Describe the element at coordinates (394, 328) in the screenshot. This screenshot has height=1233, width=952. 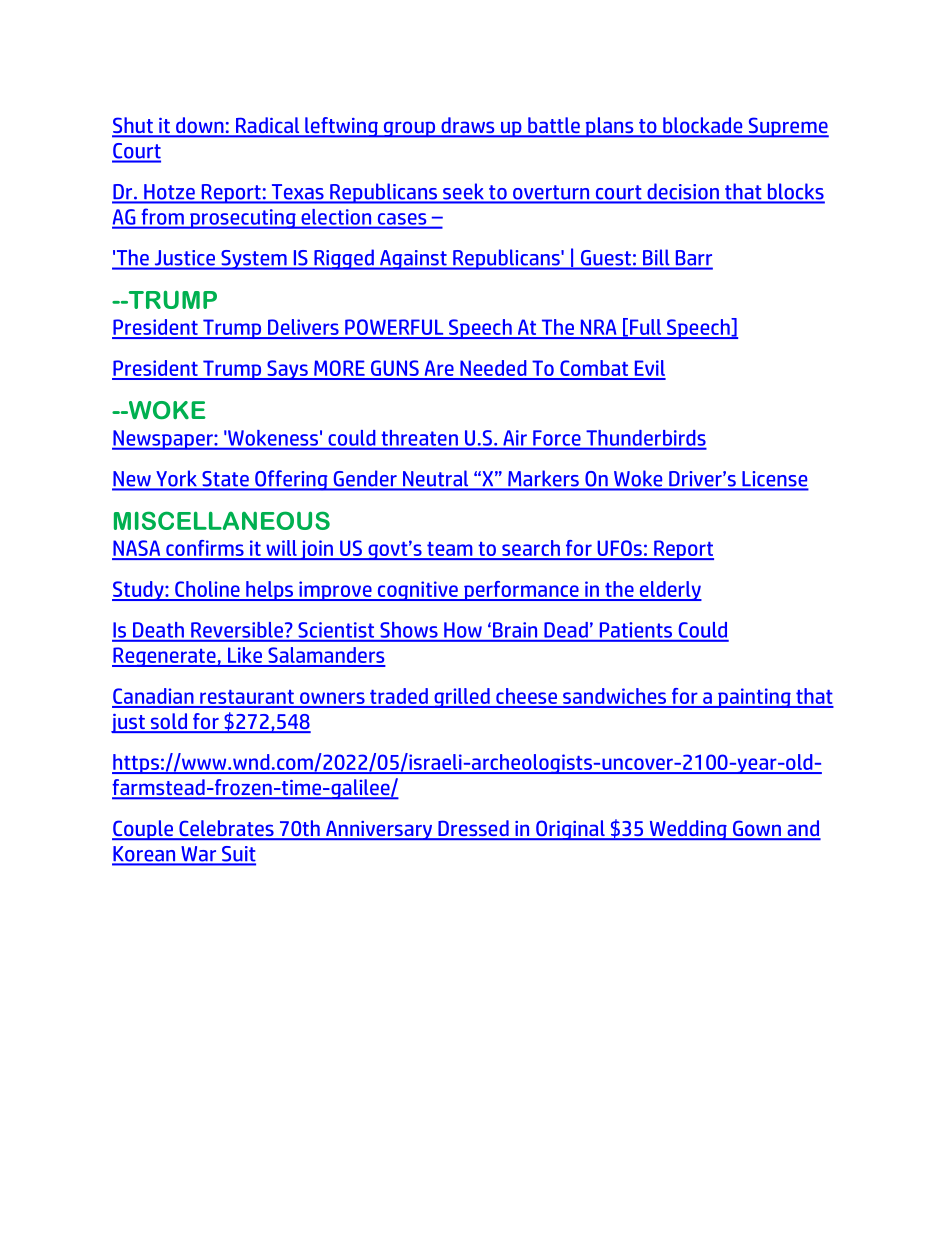
I see `POWERFUL` at that location.
